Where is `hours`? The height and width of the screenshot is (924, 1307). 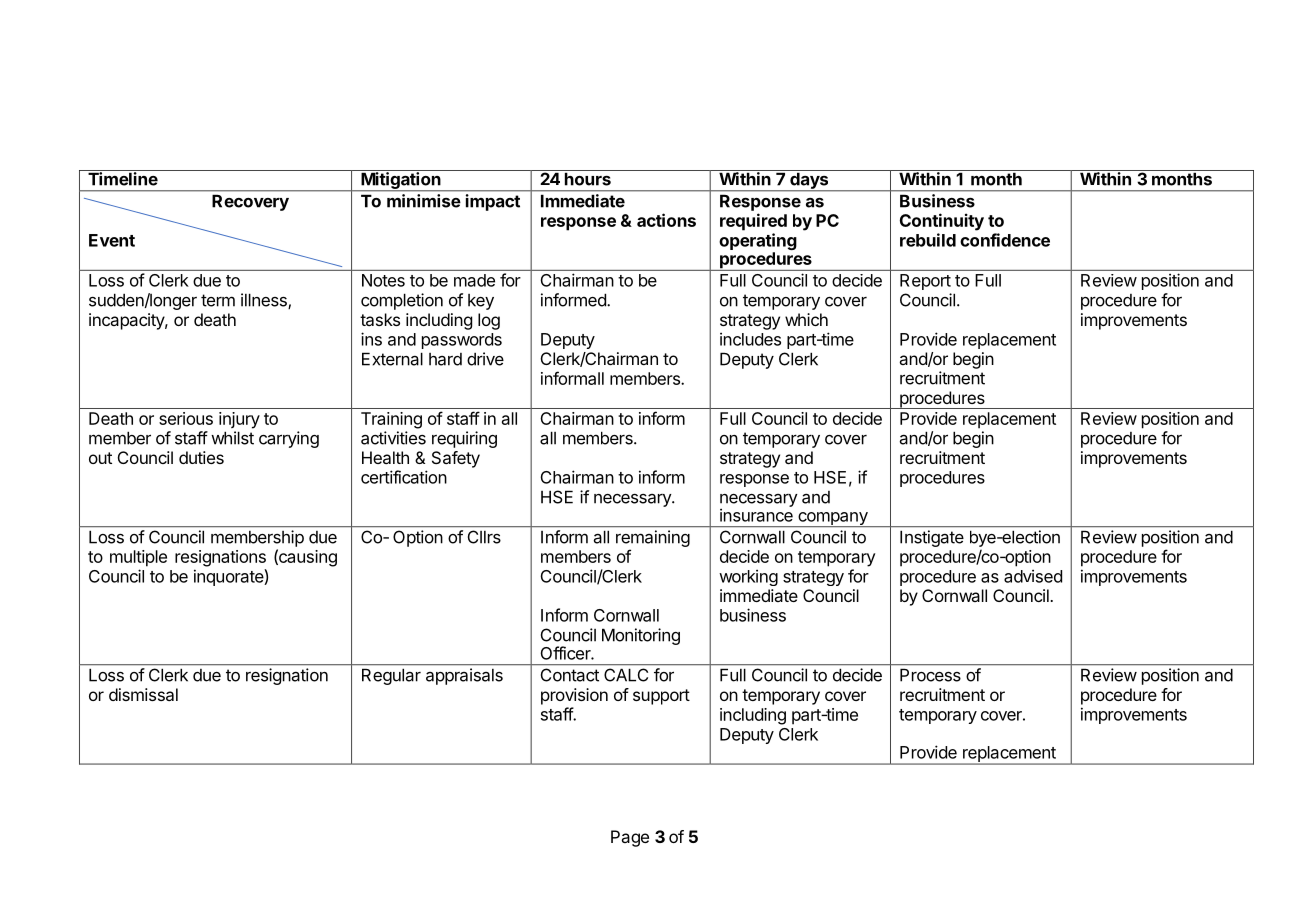 hours is located at coordinates (588, 179).
